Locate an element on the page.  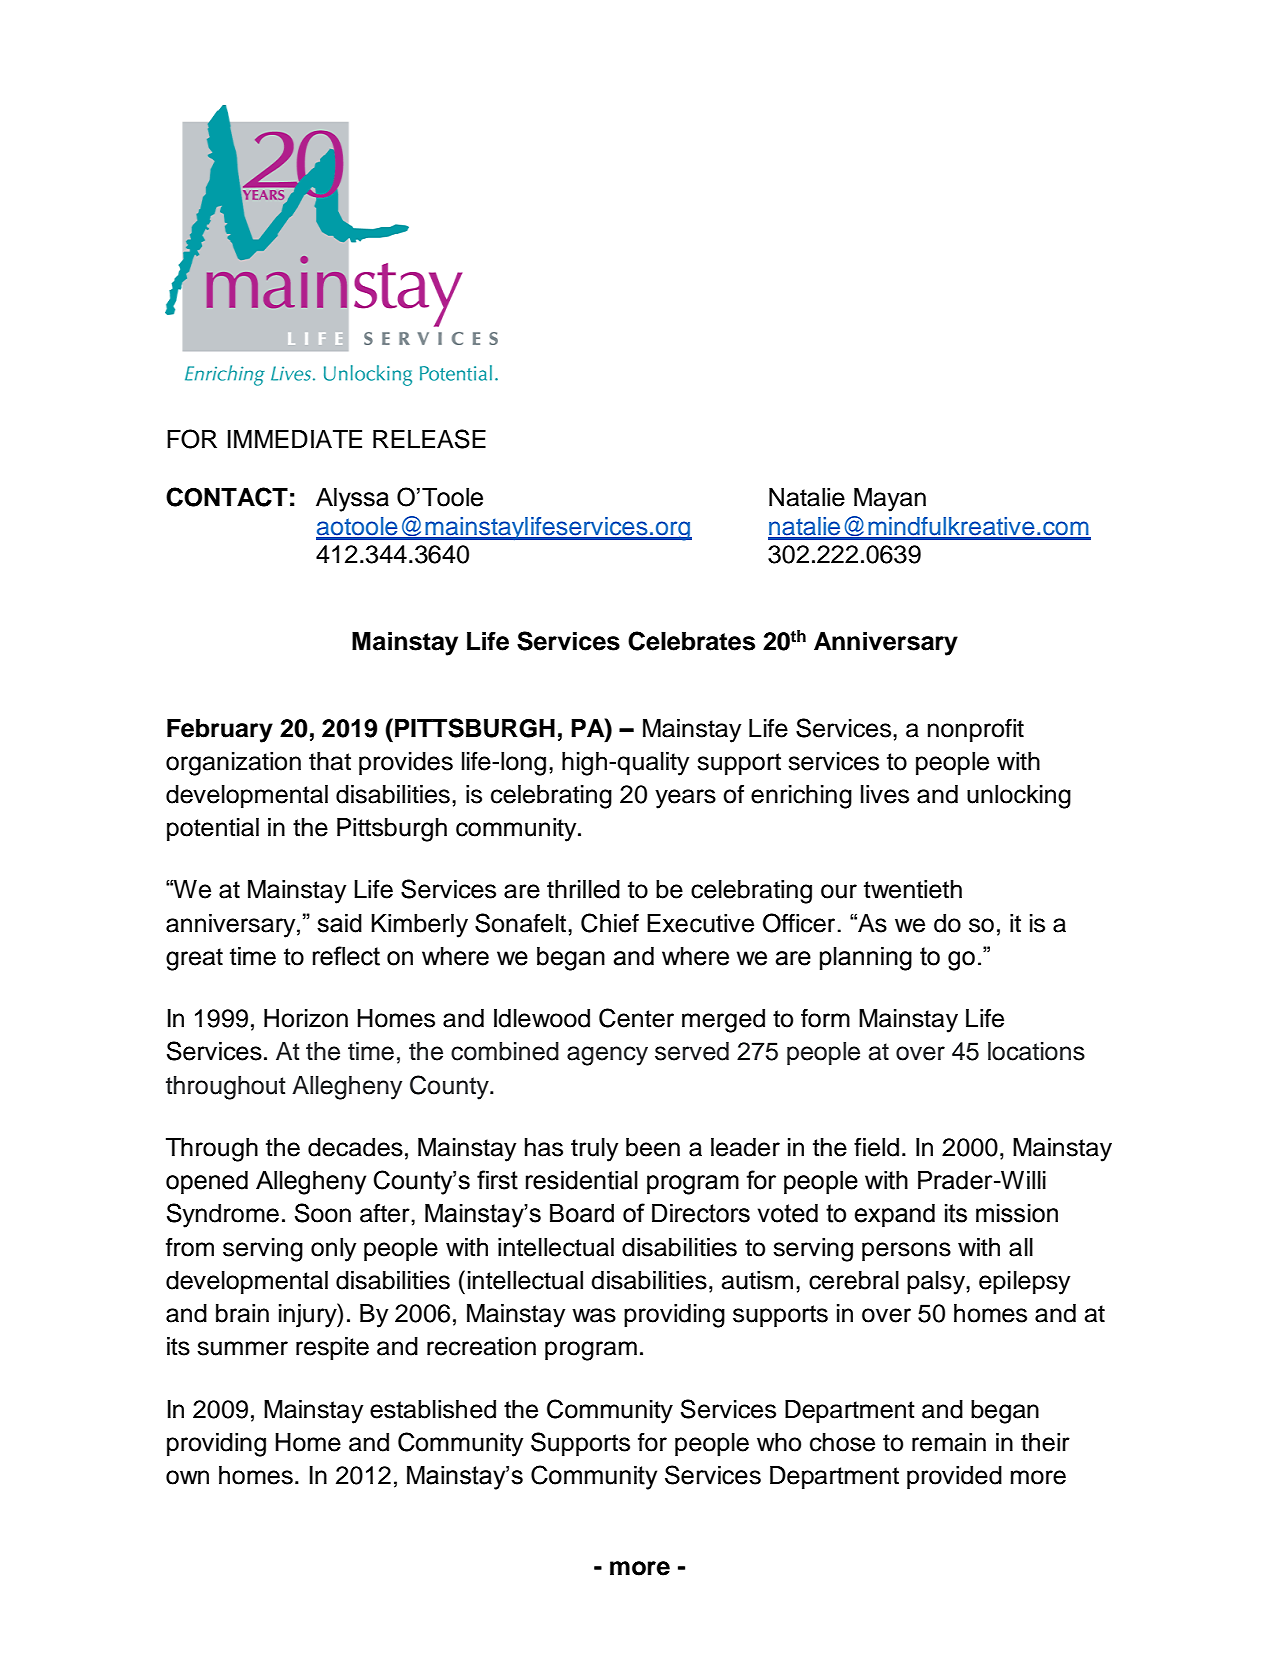
Chief is located at coordinates (610, 923).
